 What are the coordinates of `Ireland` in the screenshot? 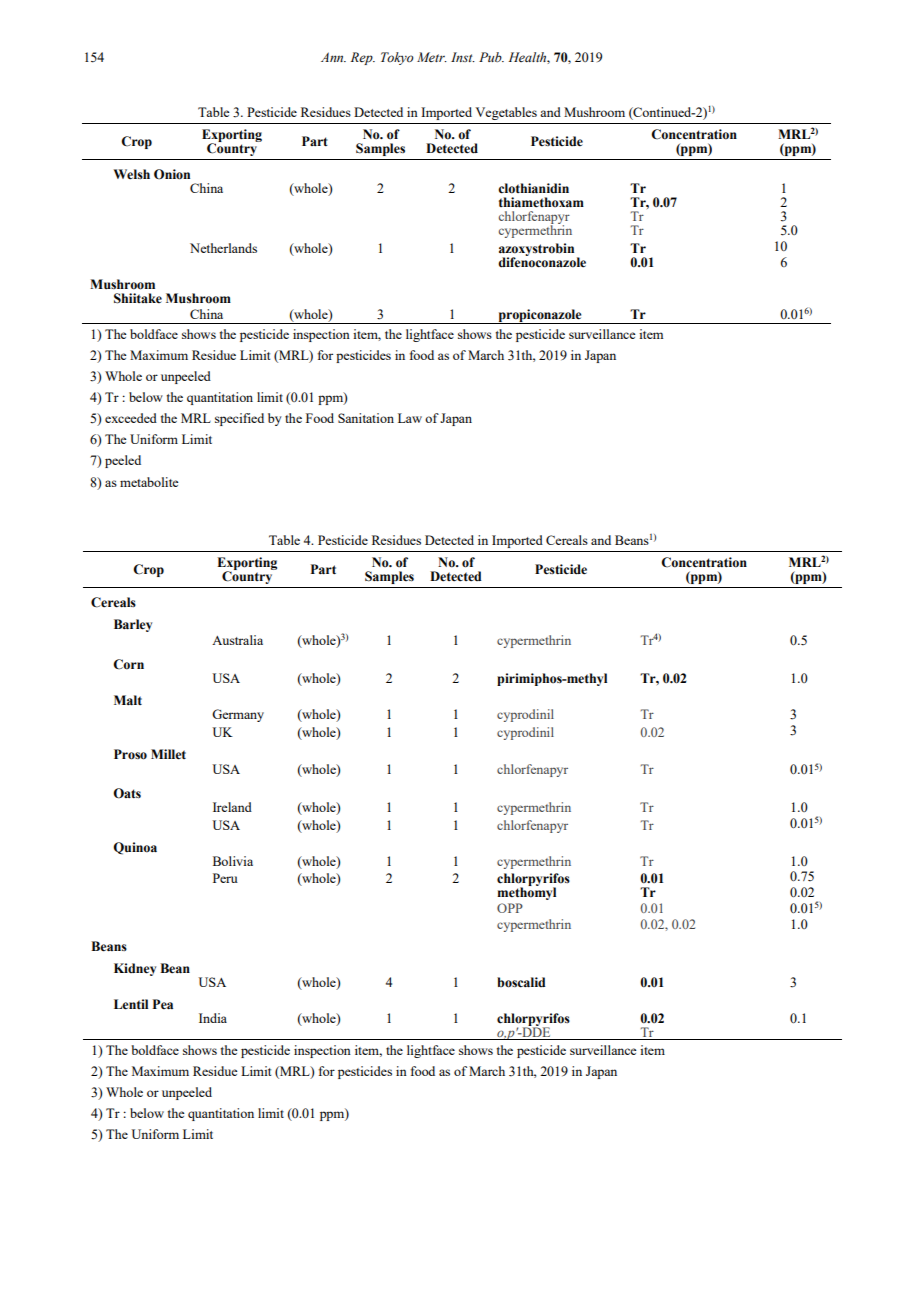 It's located at (232, 807).
